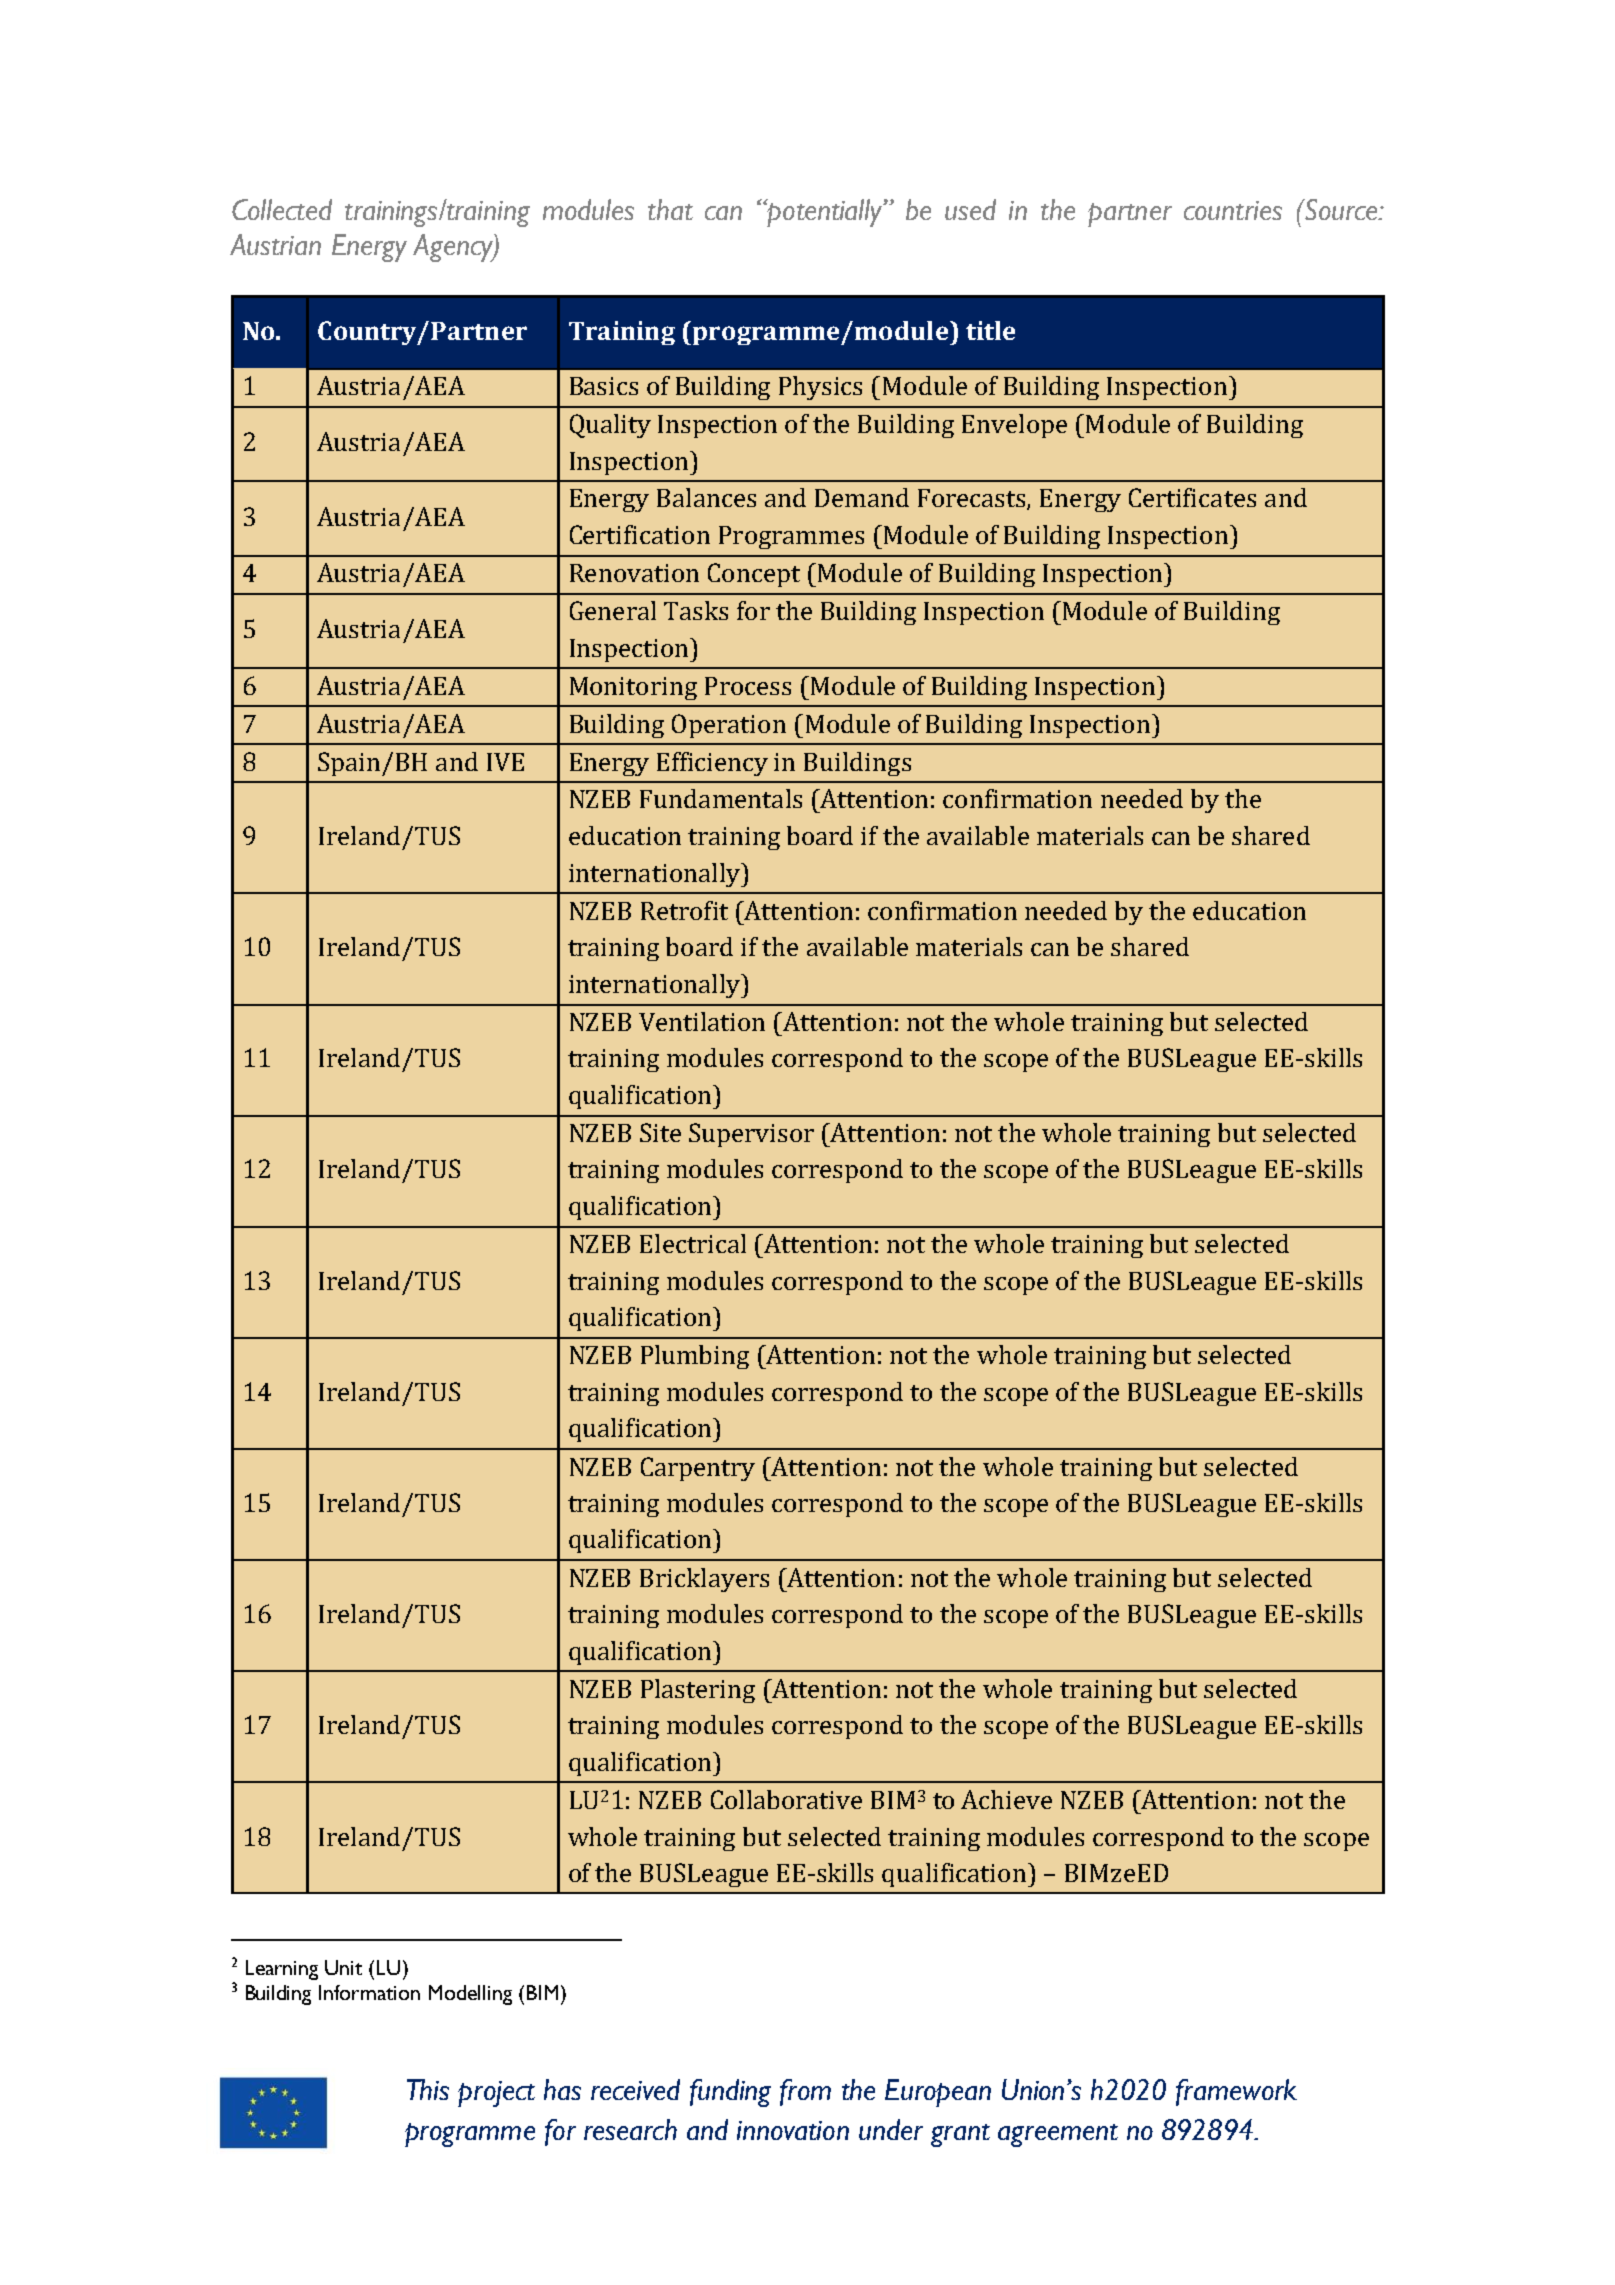 The image size is (1615, 2285). What do you see at coordinates (613, 610) in the page?
I see `General` at bounding box center [613, 610].
